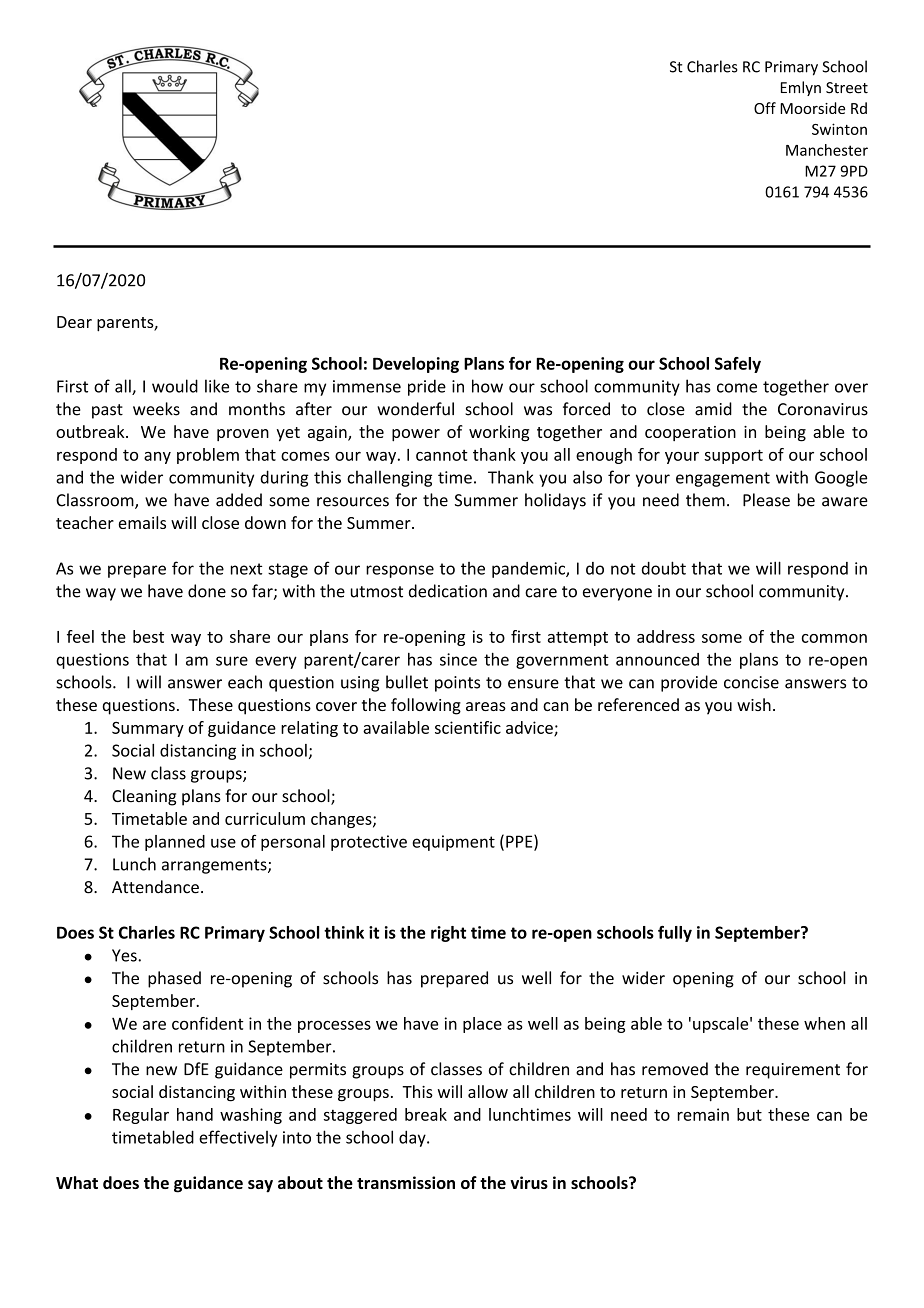  Describe the element at coordinates (765, 108) in the screenshot. I see `Off` at that location.
